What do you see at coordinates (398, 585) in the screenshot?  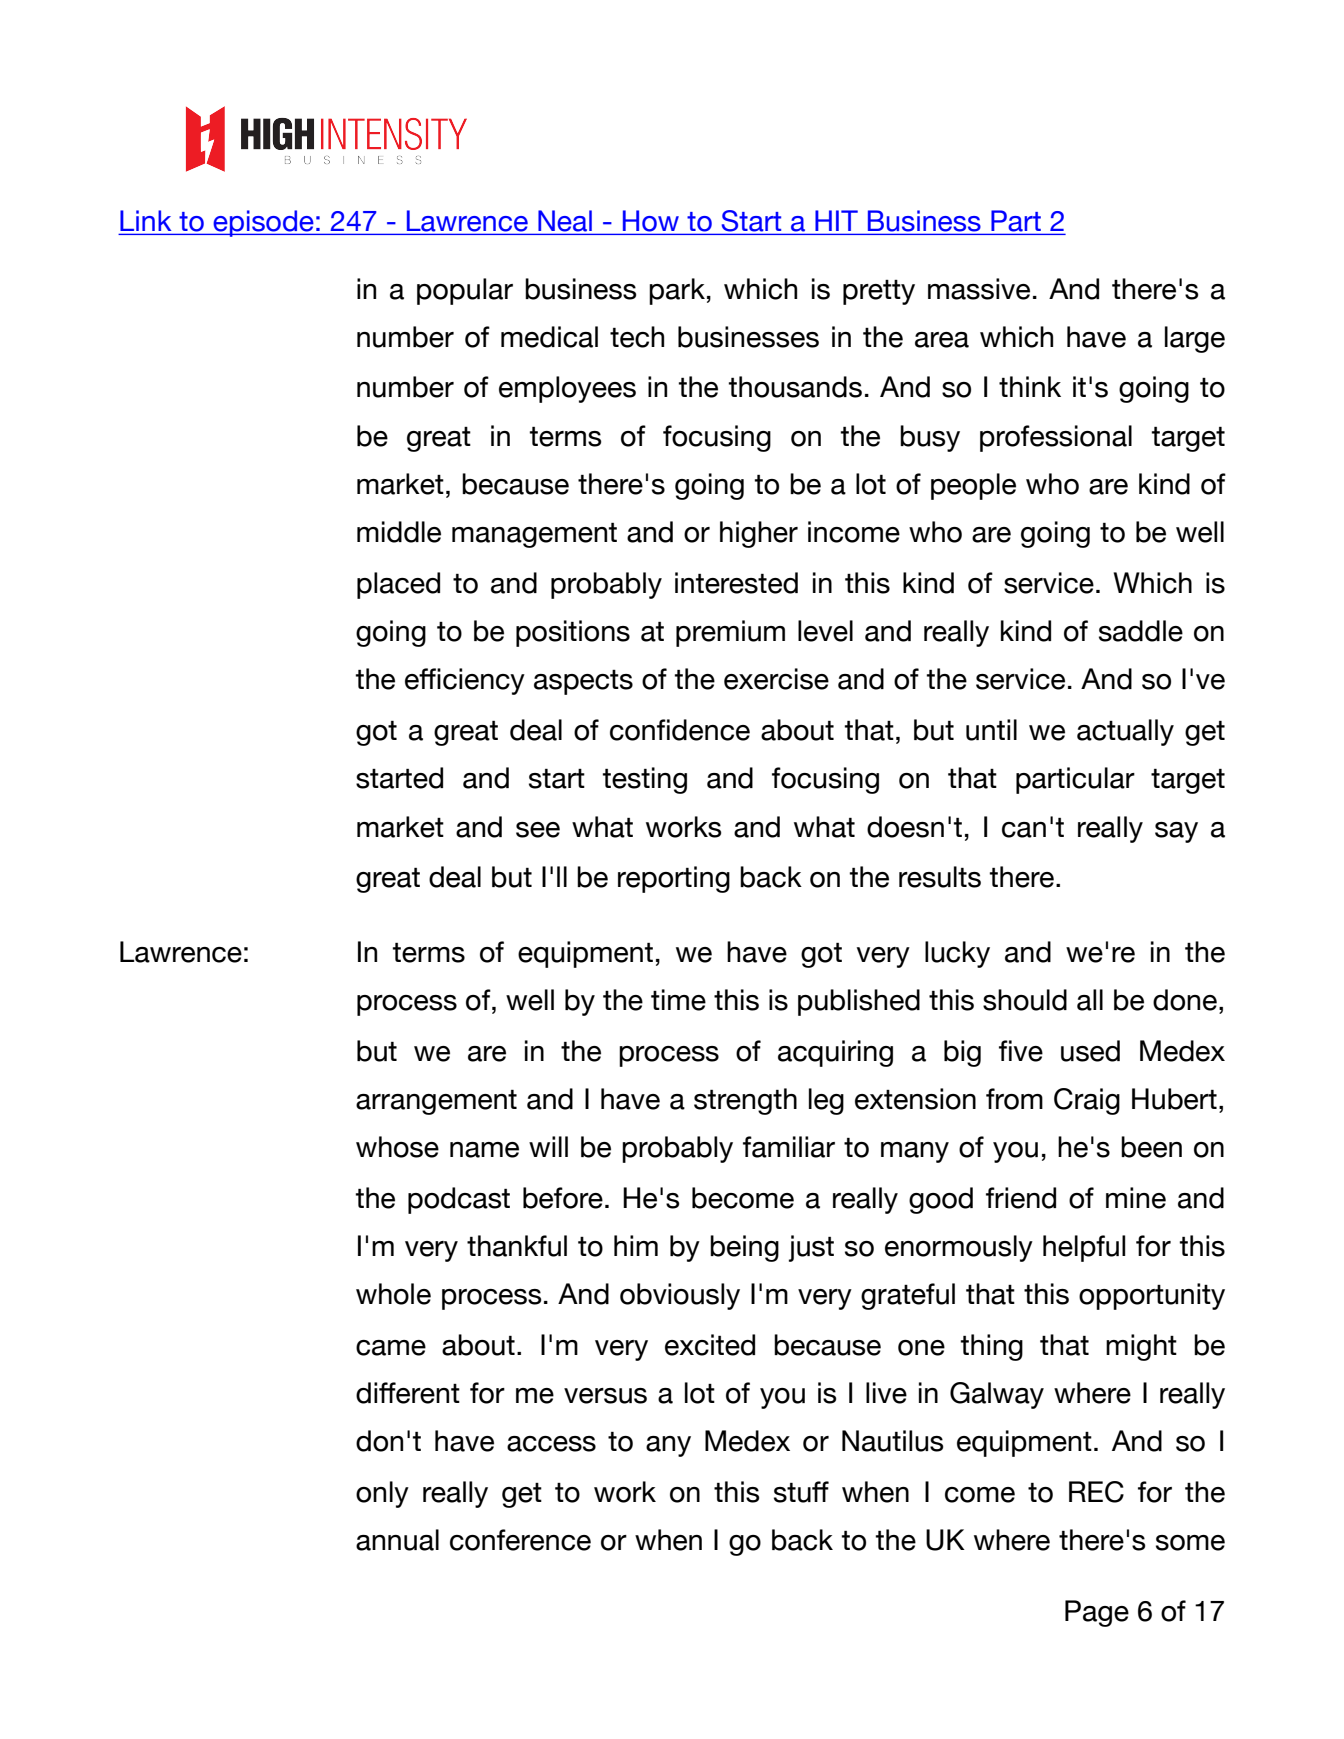 I see `placed` at bounding box center [398, 585].
